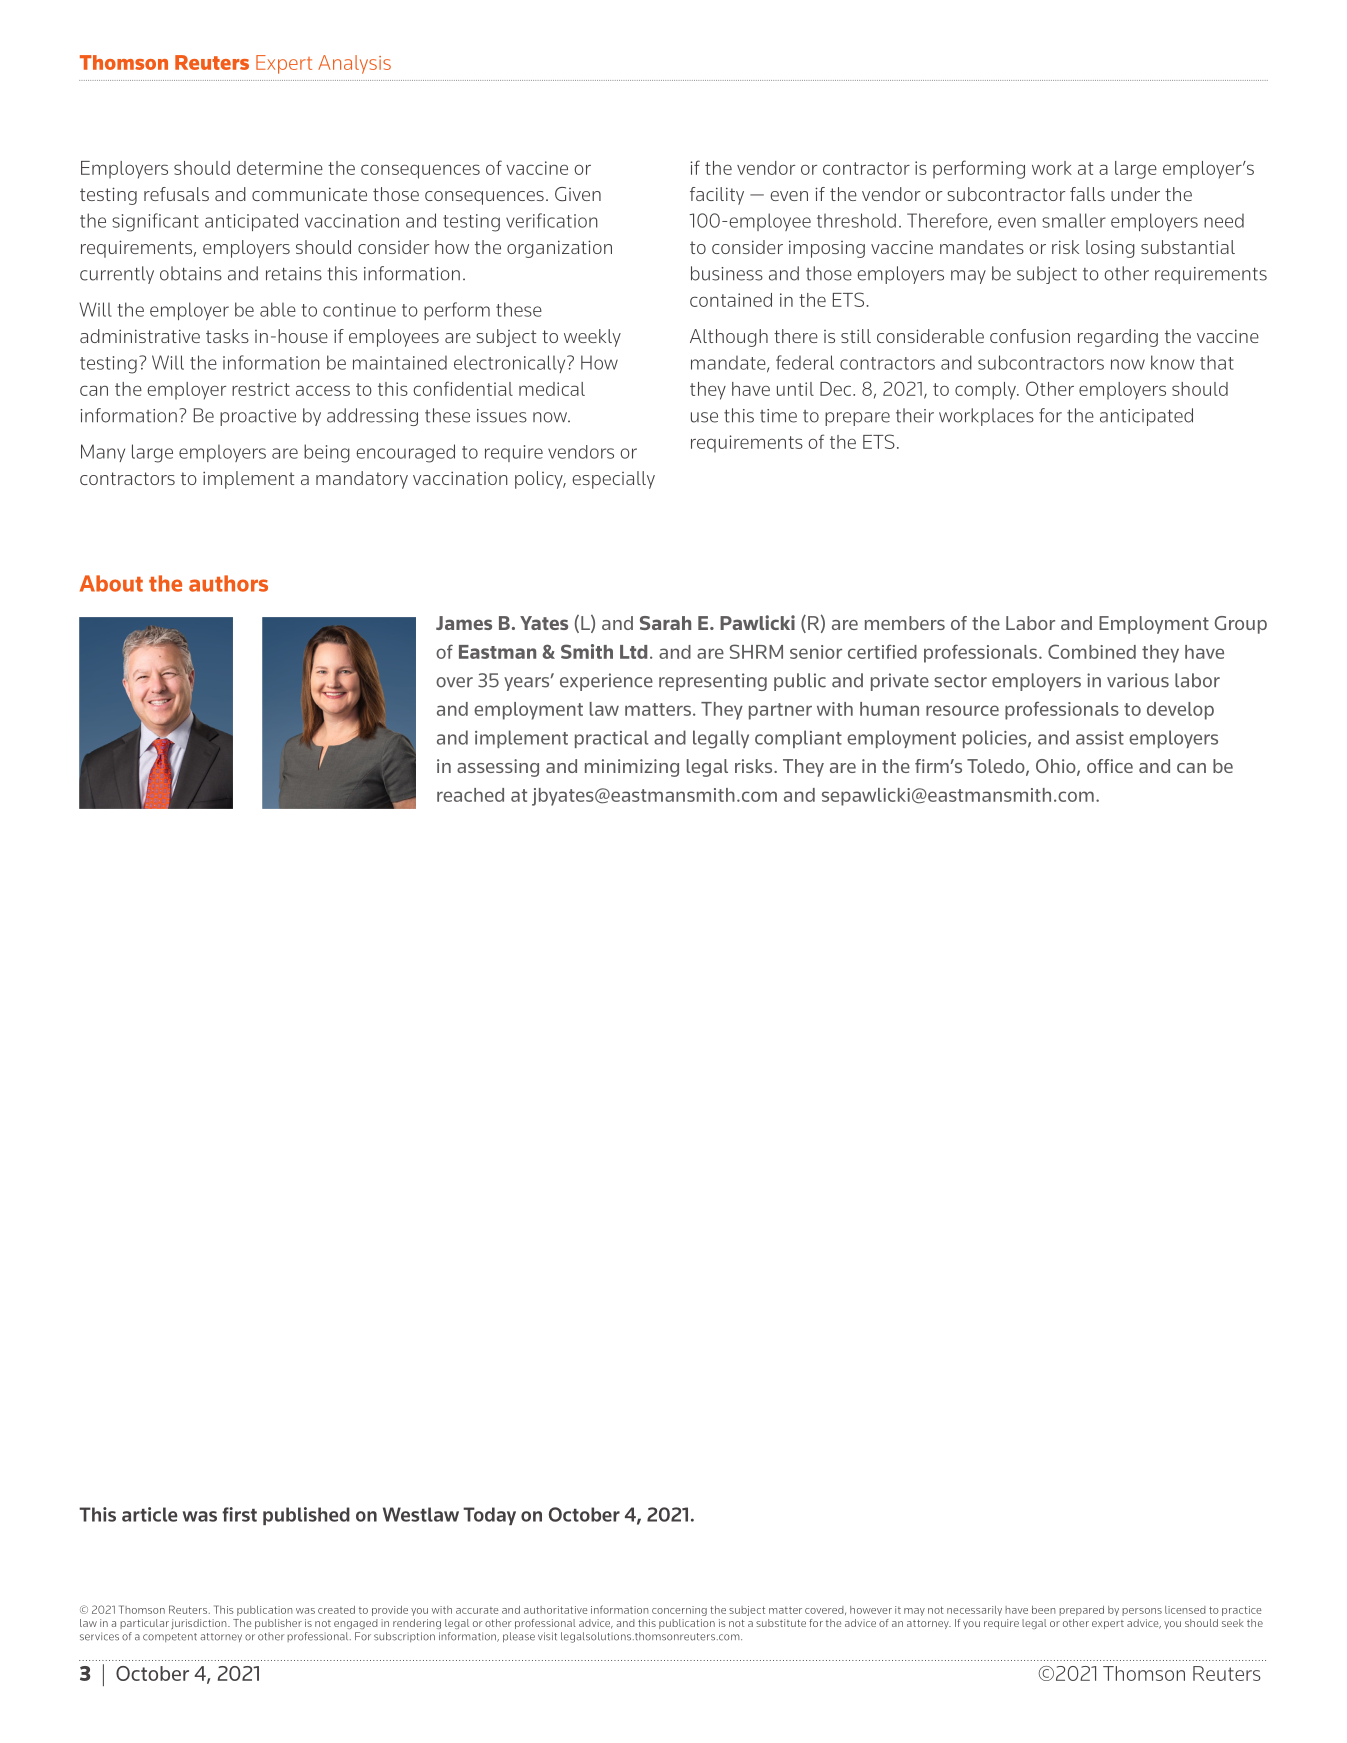  What do you see at coordinates (632, 768) in the document?
I see `minimizing` at bounding box center [632, 768].
